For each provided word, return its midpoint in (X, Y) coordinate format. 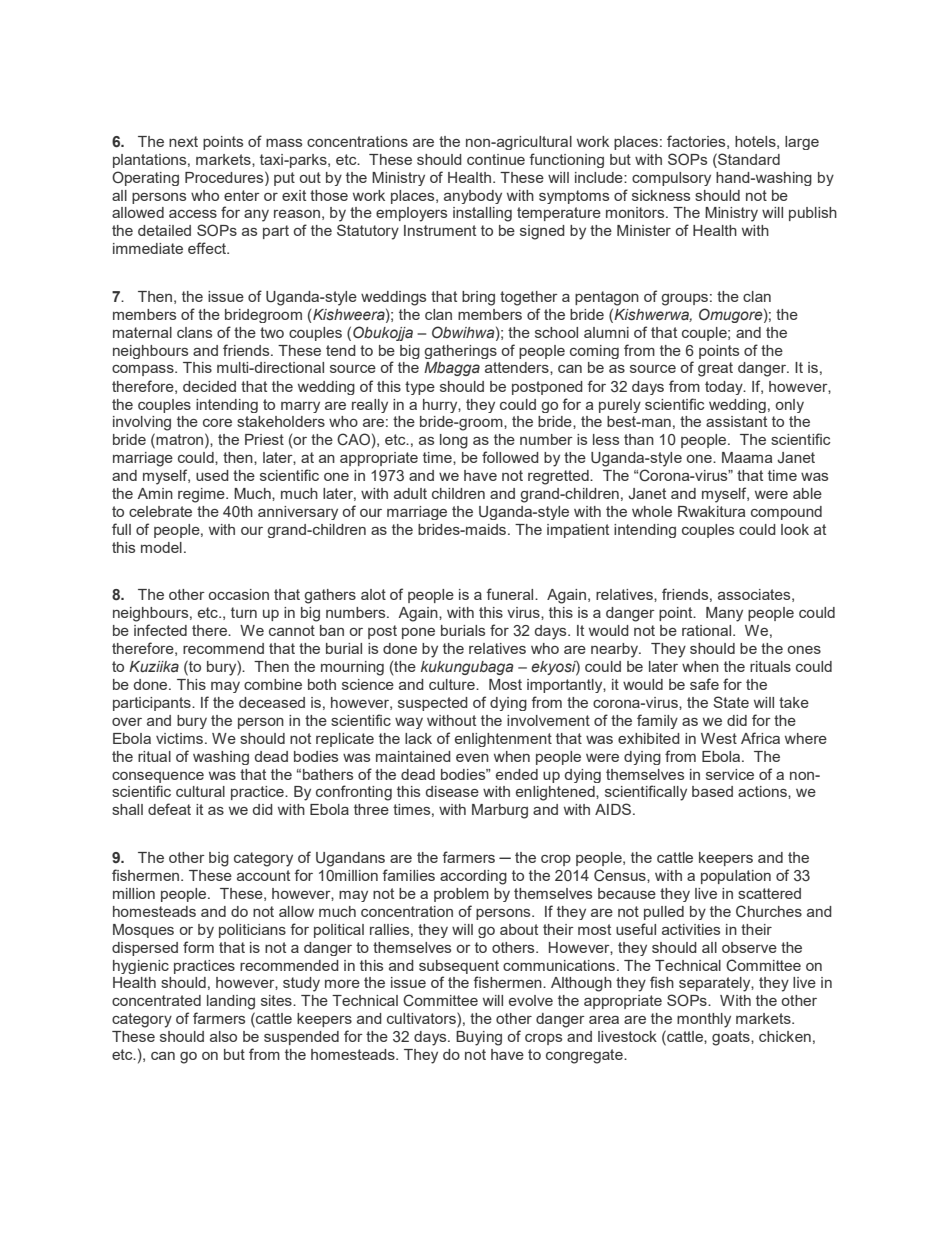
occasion (239, 594)
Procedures (225, 177)
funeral (511, 594)
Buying (479, 1038)
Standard (748, 159)
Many (724, 614)
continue (496, 159)
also (223, 1036)
